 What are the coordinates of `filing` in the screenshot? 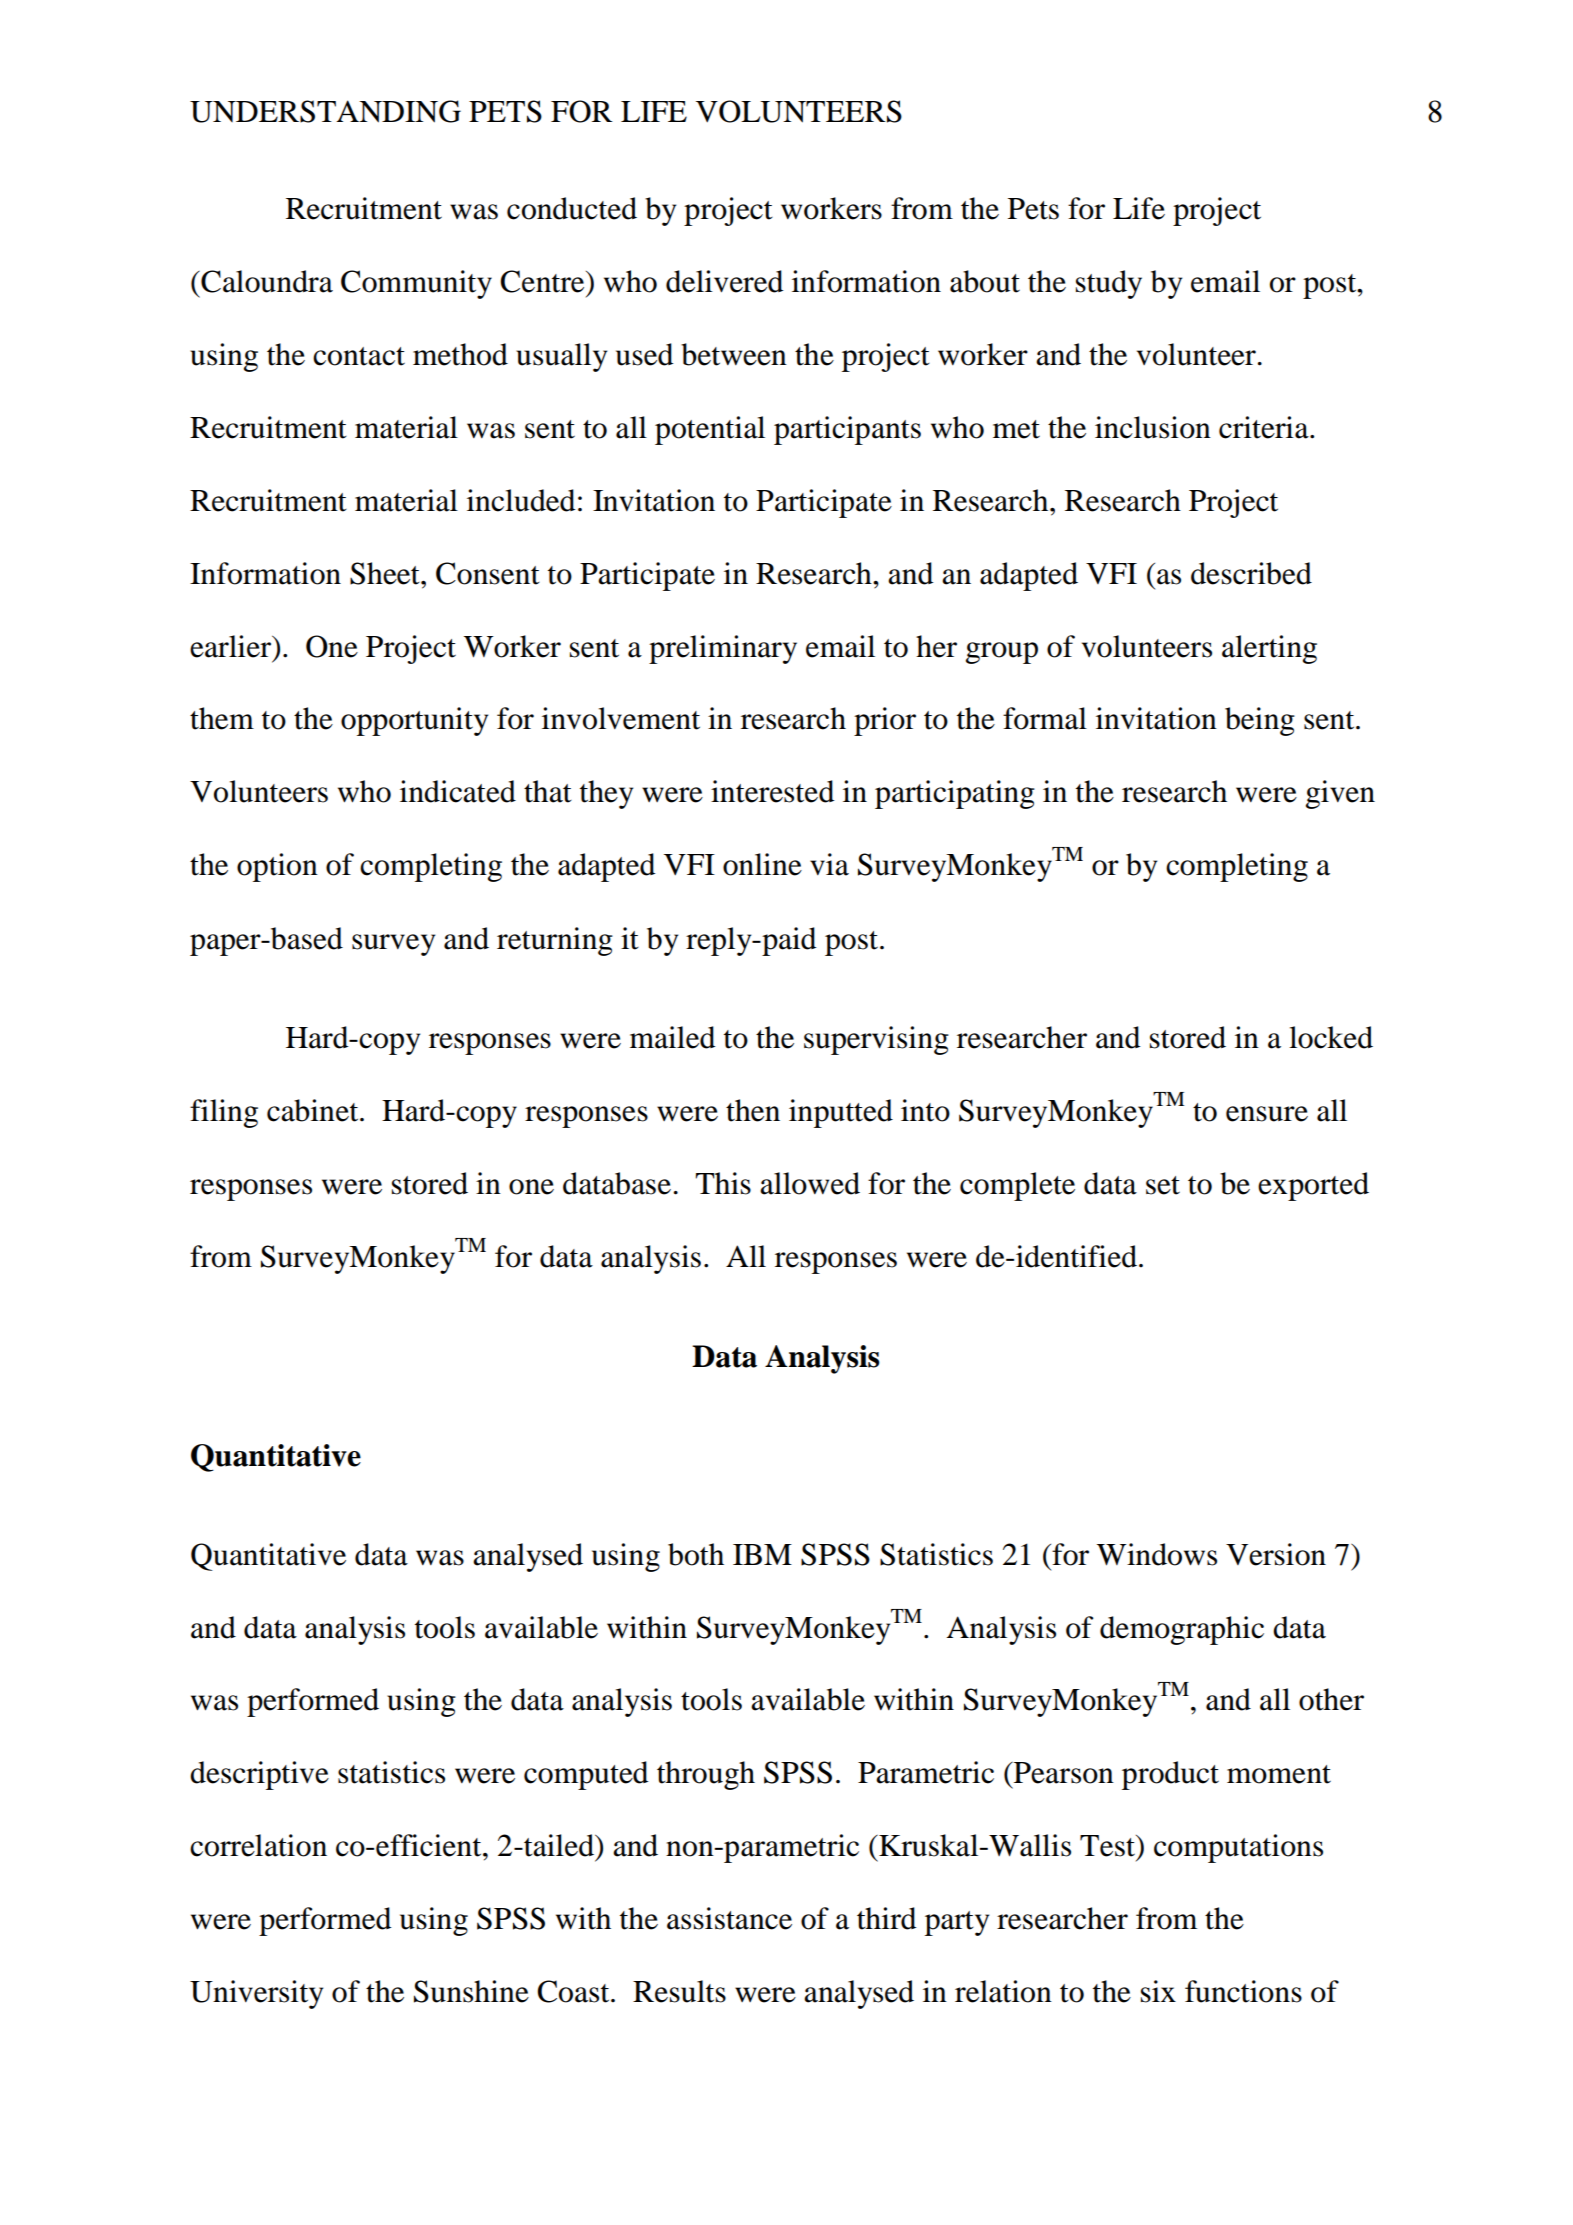 It's located at (224, 1113).
